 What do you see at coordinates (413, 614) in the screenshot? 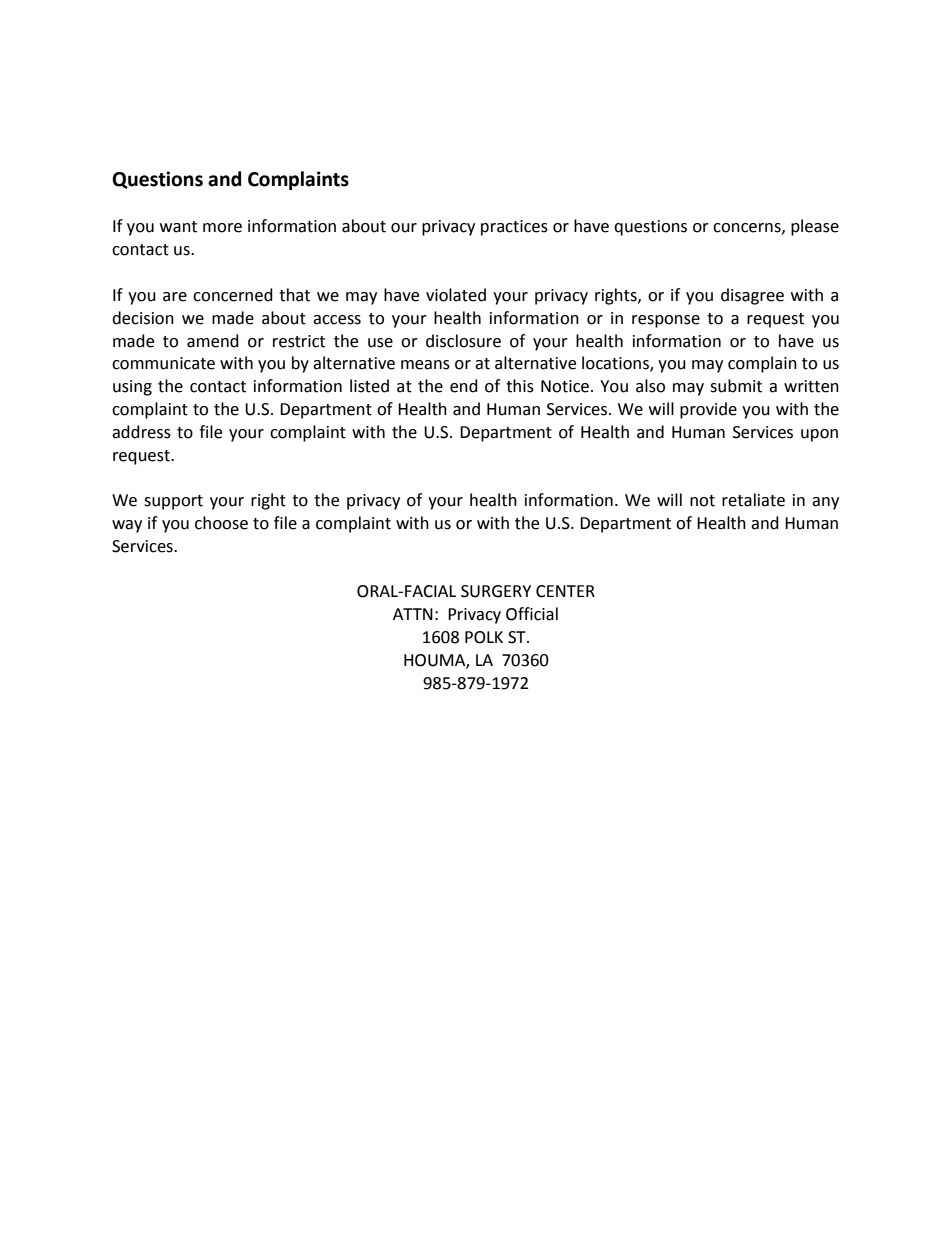
I see `ATTN` at bounding box center [413, 614].
